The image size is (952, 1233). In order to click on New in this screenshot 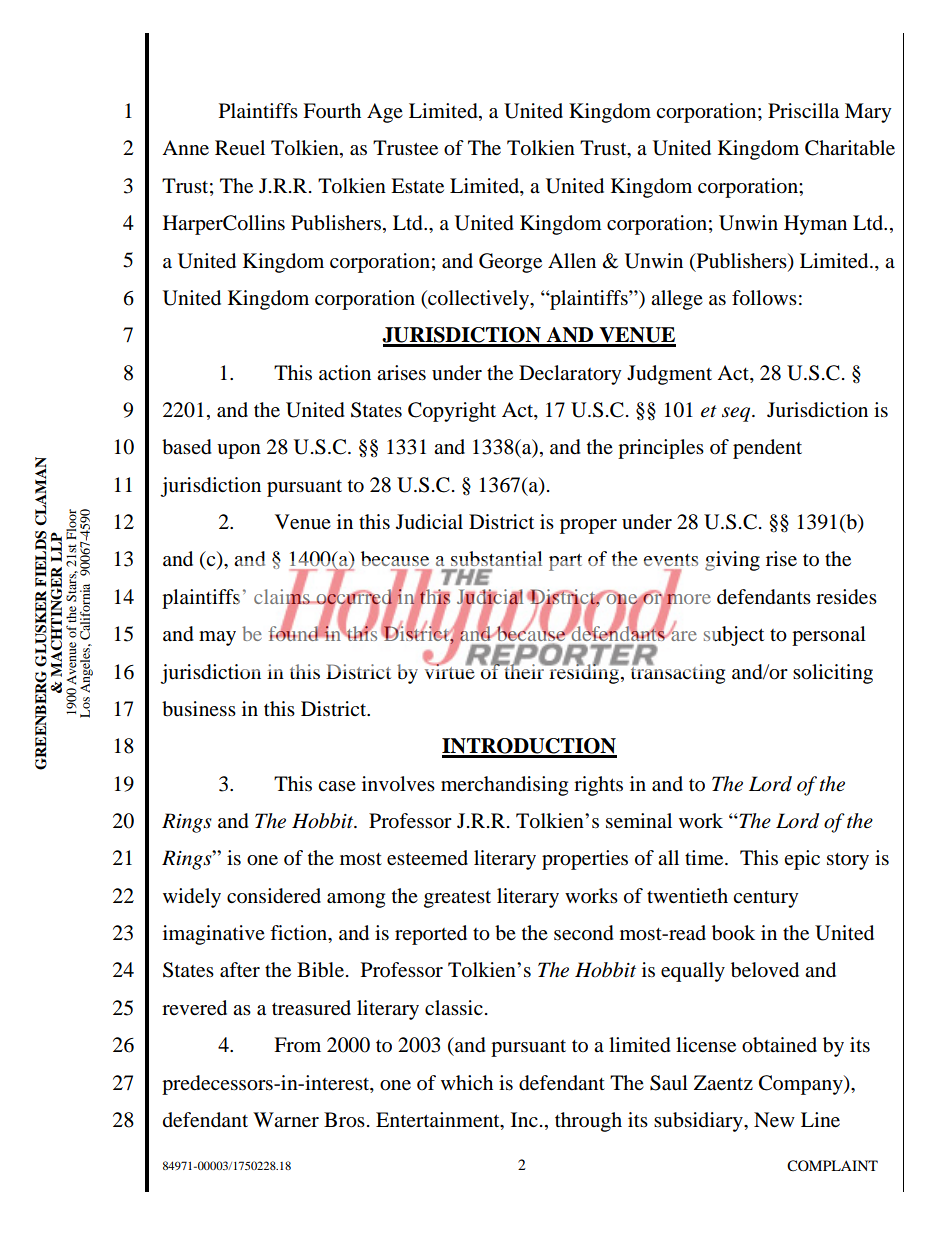, I will do `click(774, 1120)`.
